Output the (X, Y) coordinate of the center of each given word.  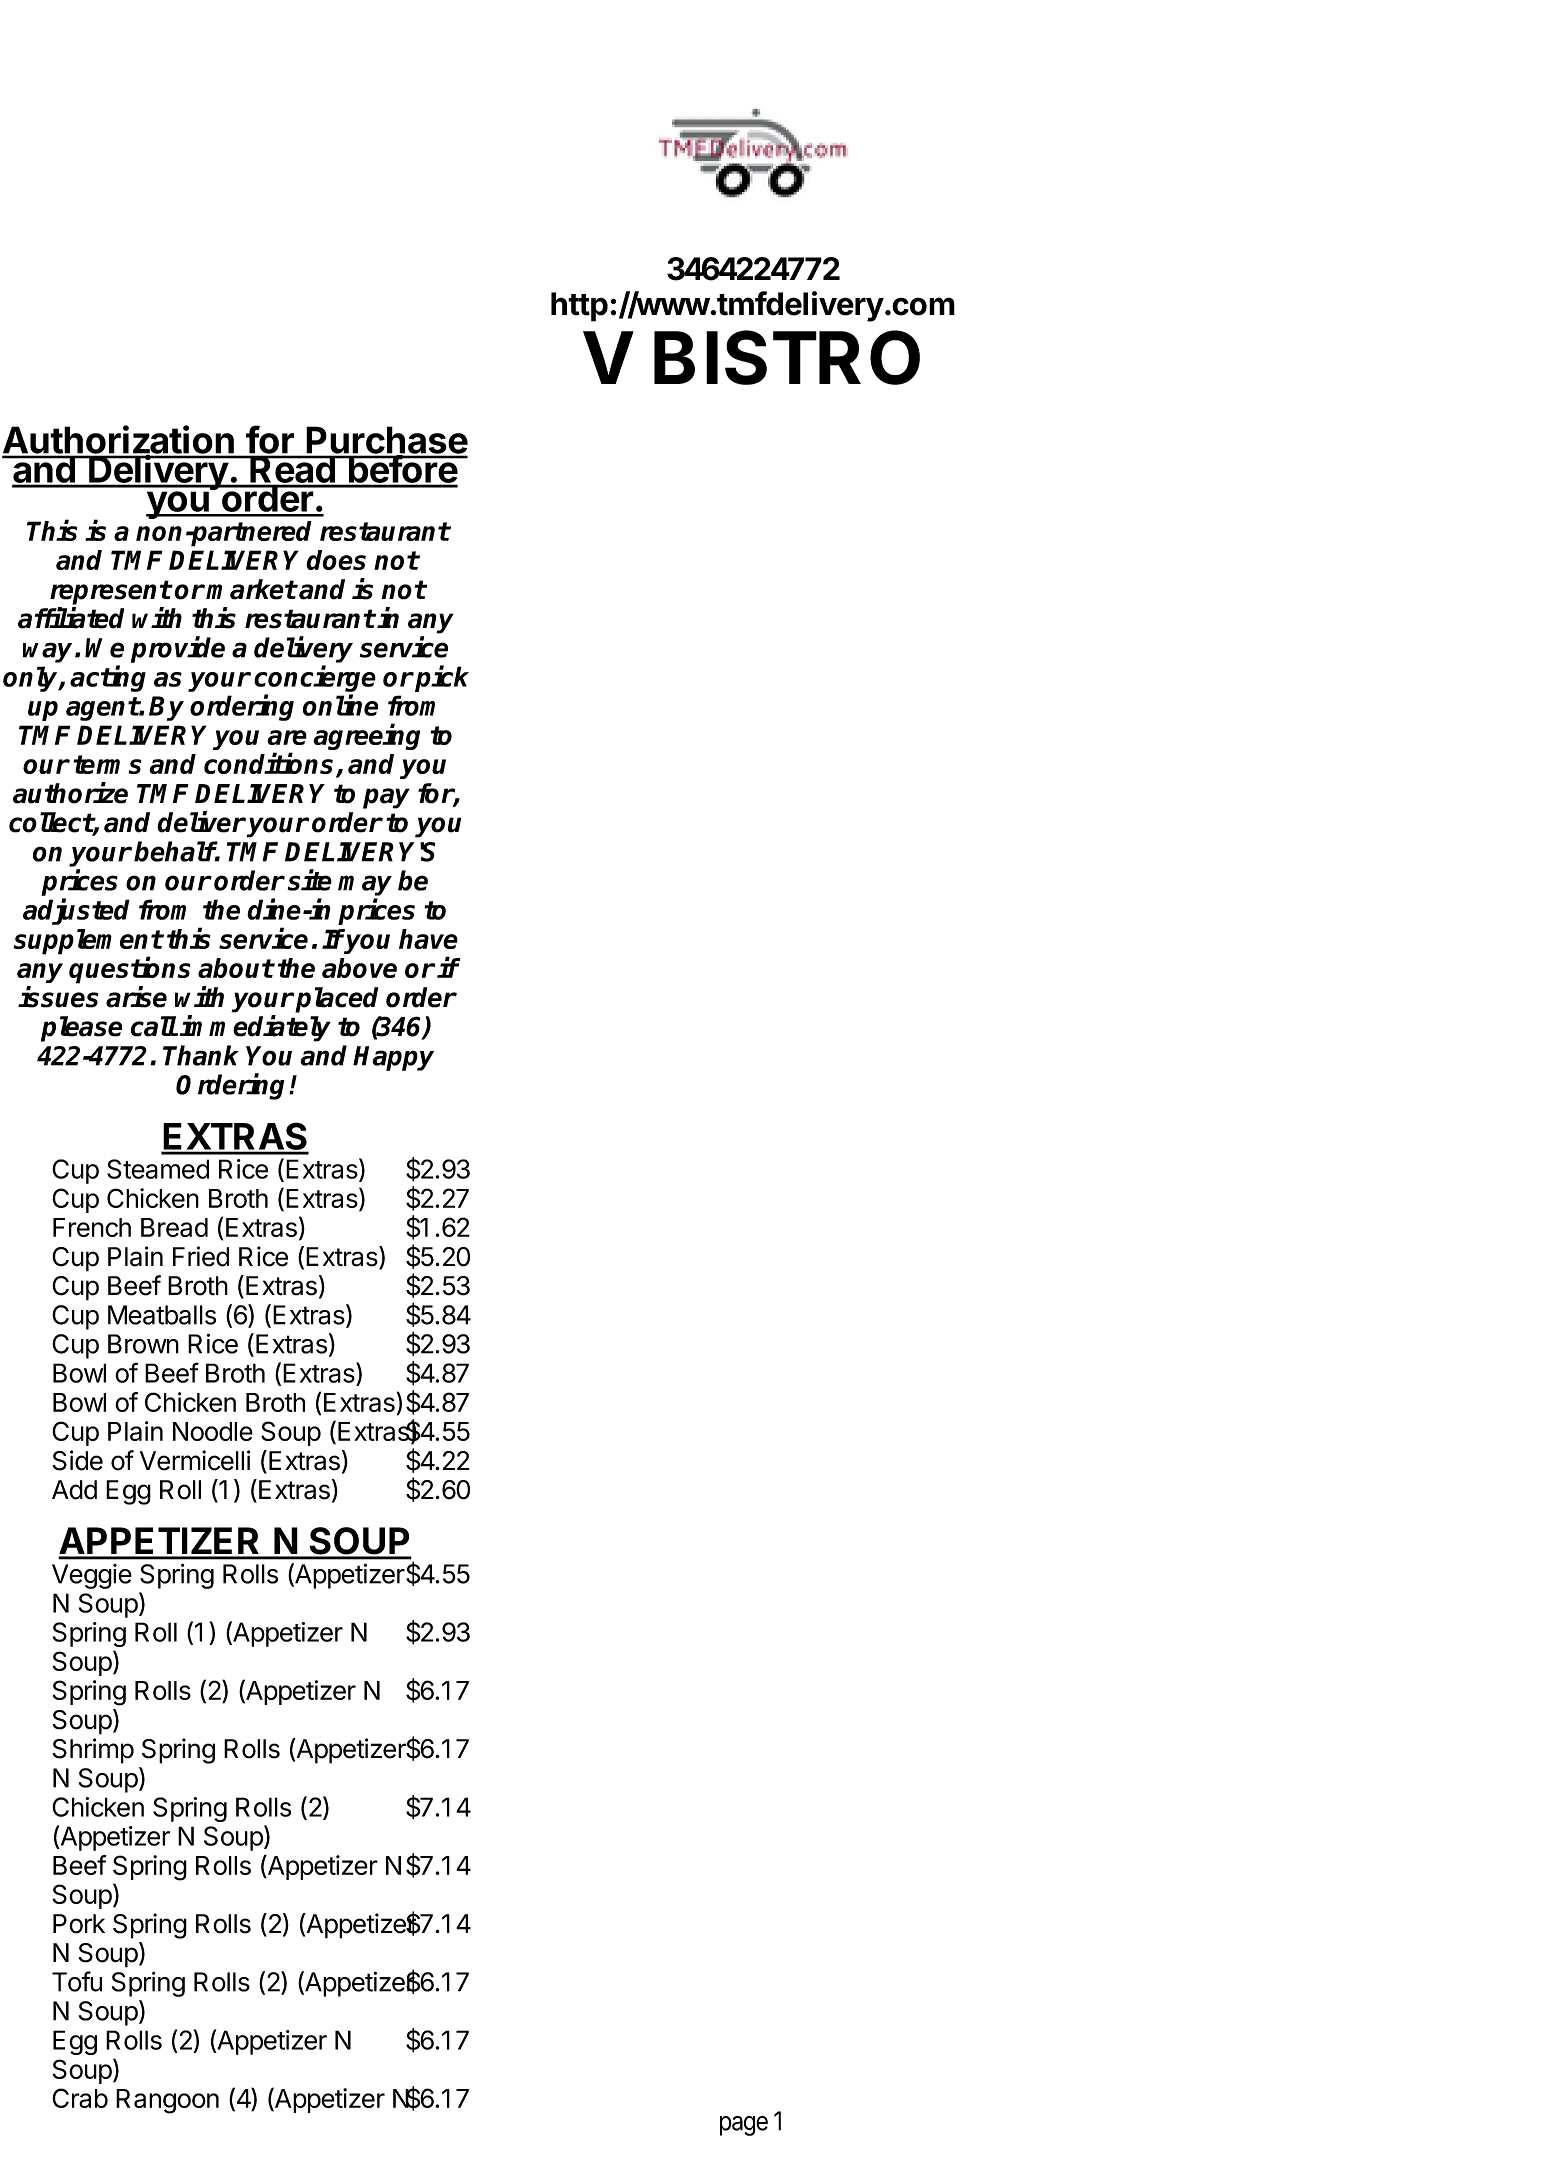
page (744, 2126)
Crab (80, 2098)
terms (107, 764)
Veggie (92, 1576)
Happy (393, 1058)
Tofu (77, 1981)
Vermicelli (195, 1460)
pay (386, 798)
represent (110, 592)
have (428, 939)
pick (442, 678)
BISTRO (787, 357)
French (92, 1227)
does (336, 560)
